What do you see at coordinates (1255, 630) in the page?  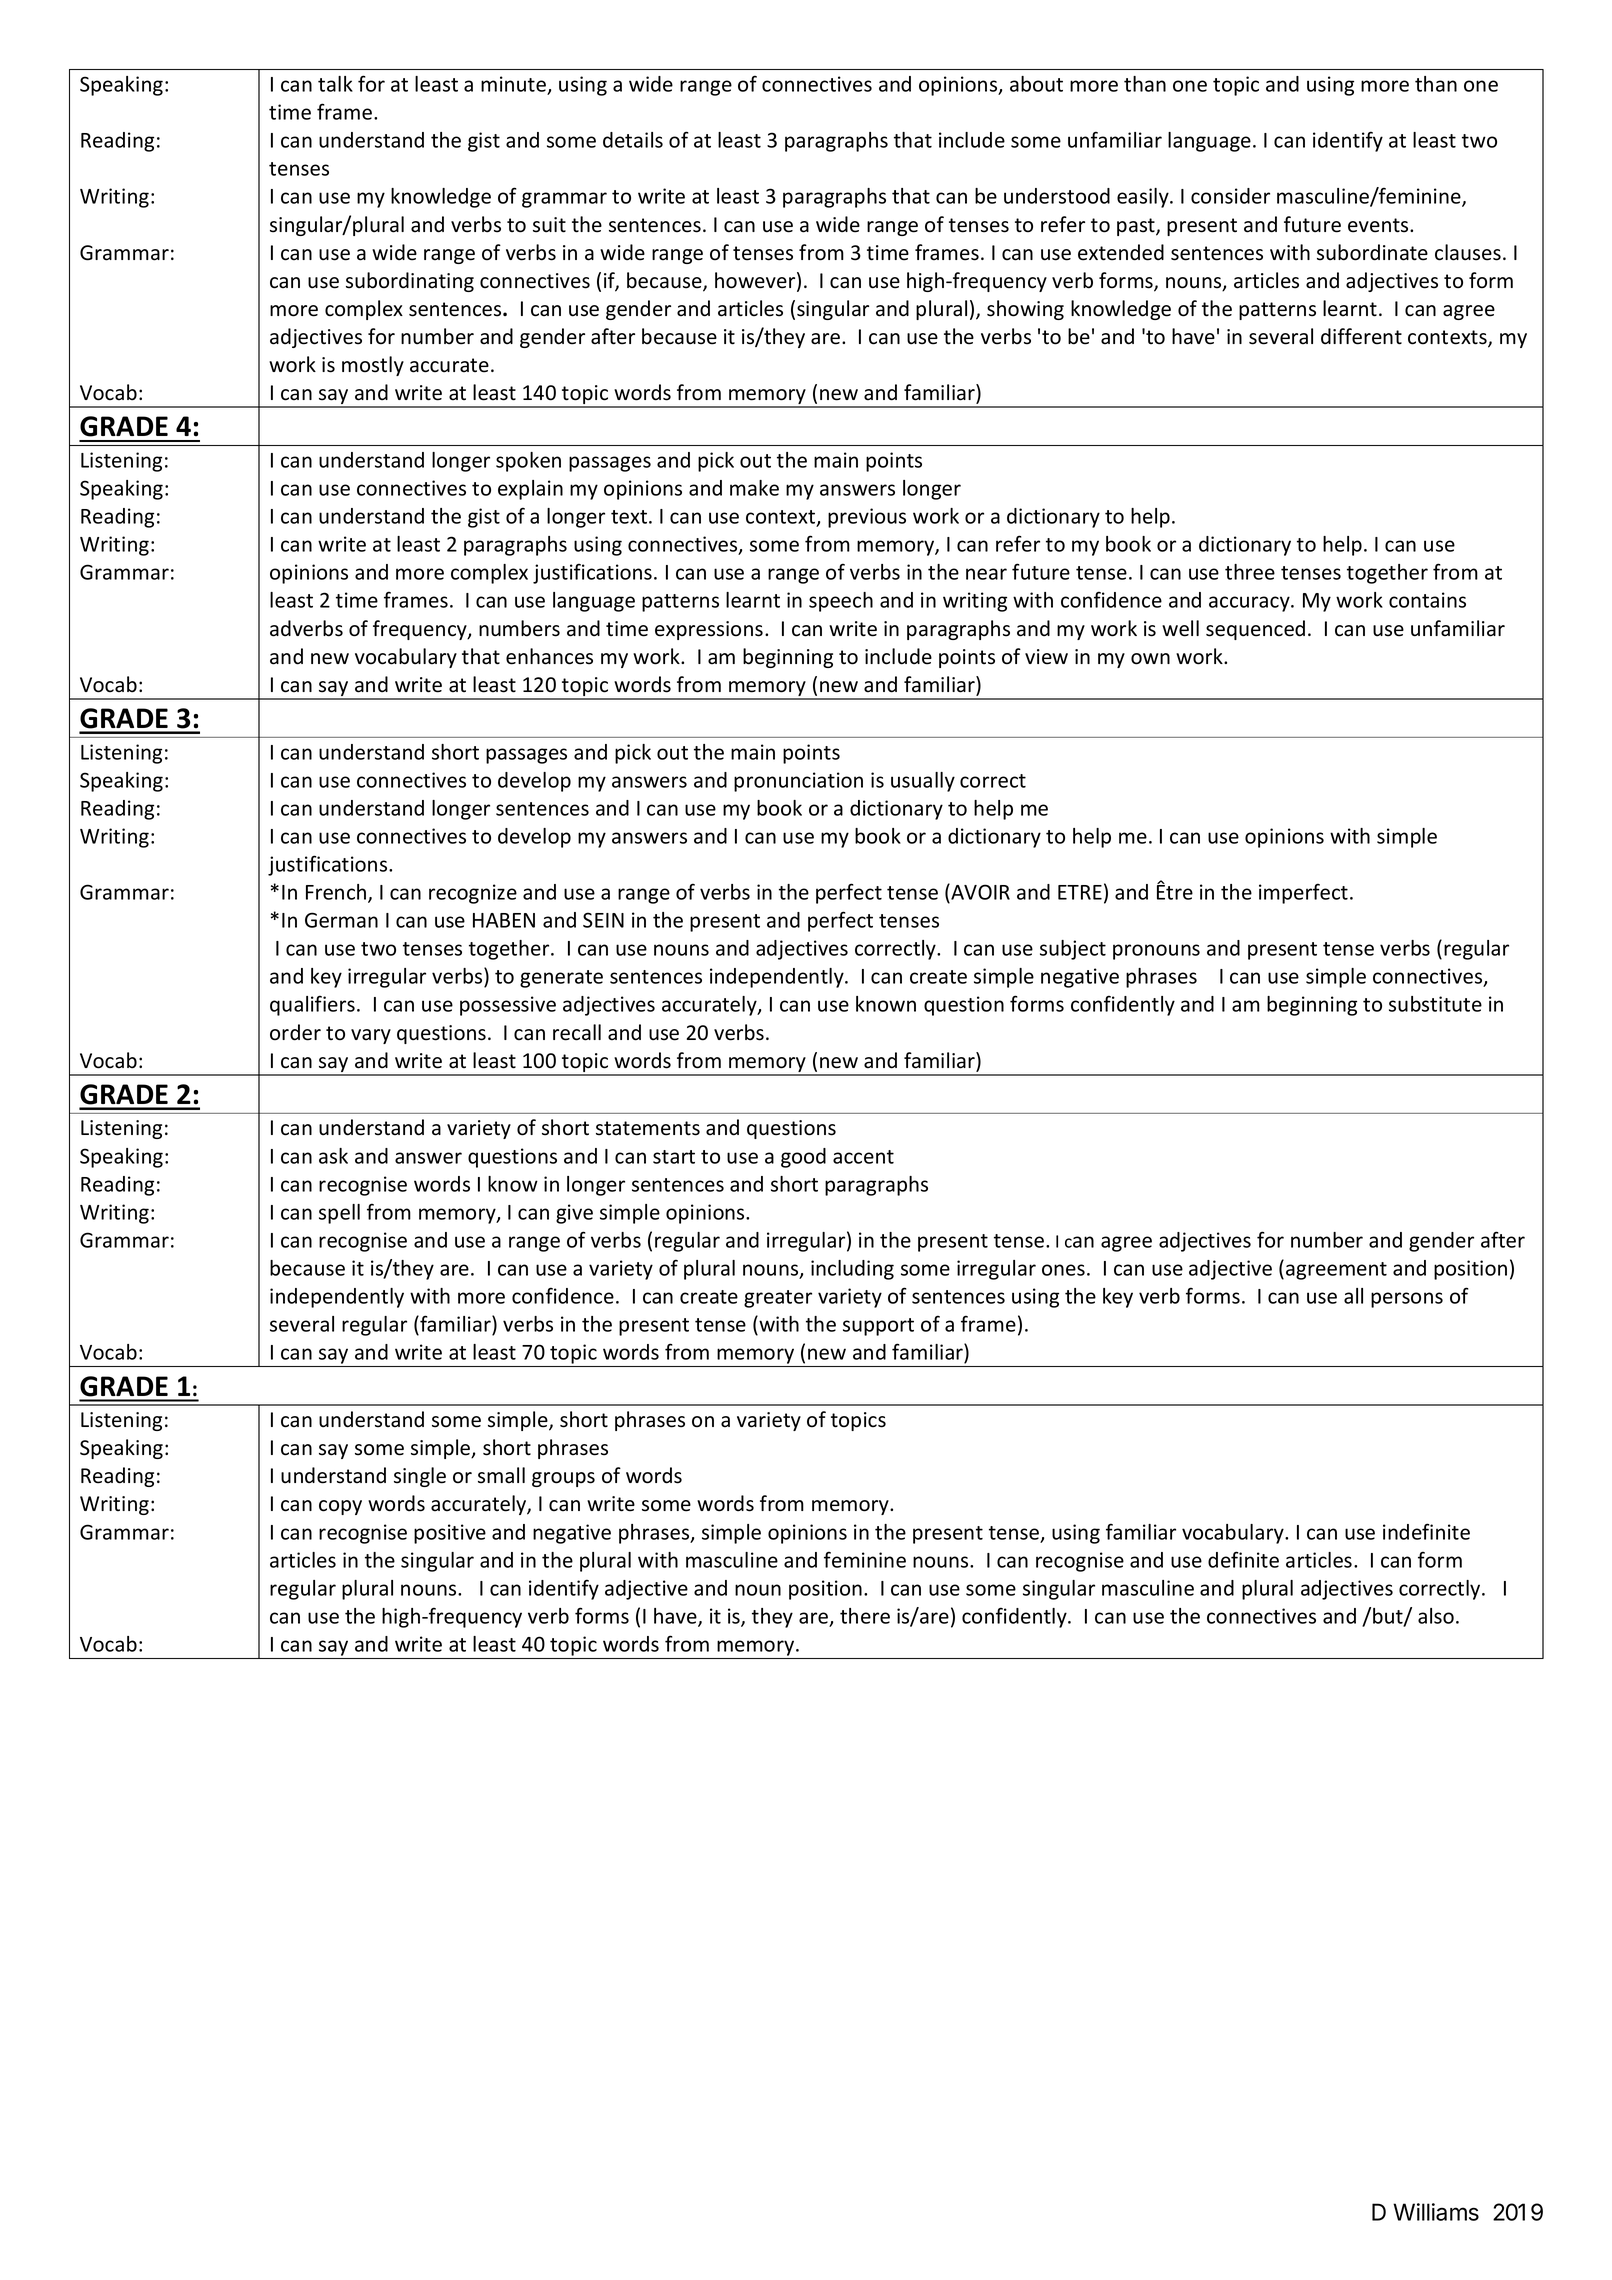 I see `sequenced` at bounding box center [1255, 630].
